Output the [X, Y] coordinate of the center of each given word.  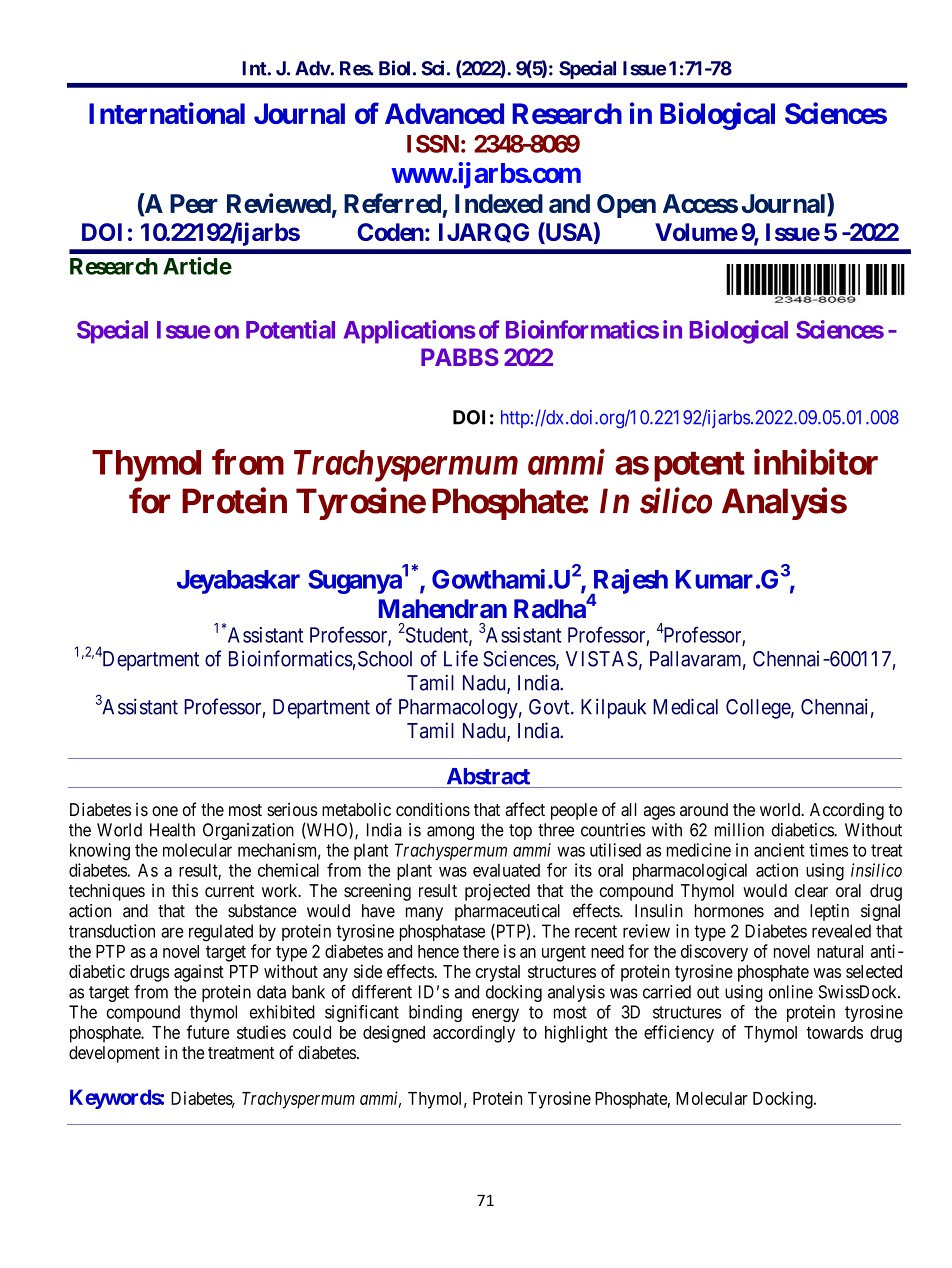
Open [626, 206]
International [167, 113]
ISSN [433, 144]
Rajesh [629, 582]
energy [495, 1015]
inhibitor [816, 462]
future [208, 1032]
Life [461, 658]
